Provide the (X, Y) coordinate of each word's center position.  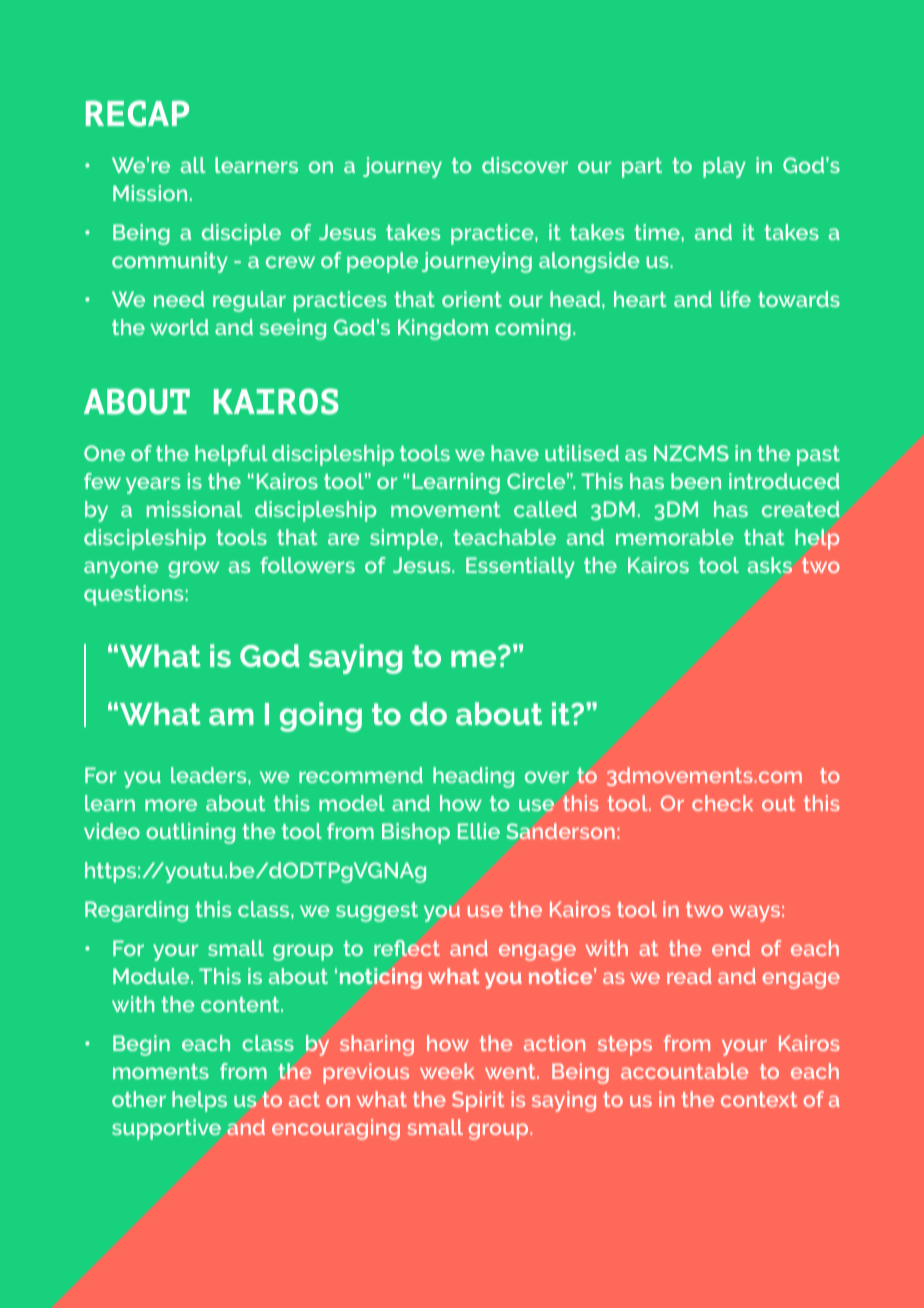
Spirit (478, 1101)
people (382, 262)
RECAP (137, 113)
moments (161, 1071)
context (759, 1099)
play (724, 167)
